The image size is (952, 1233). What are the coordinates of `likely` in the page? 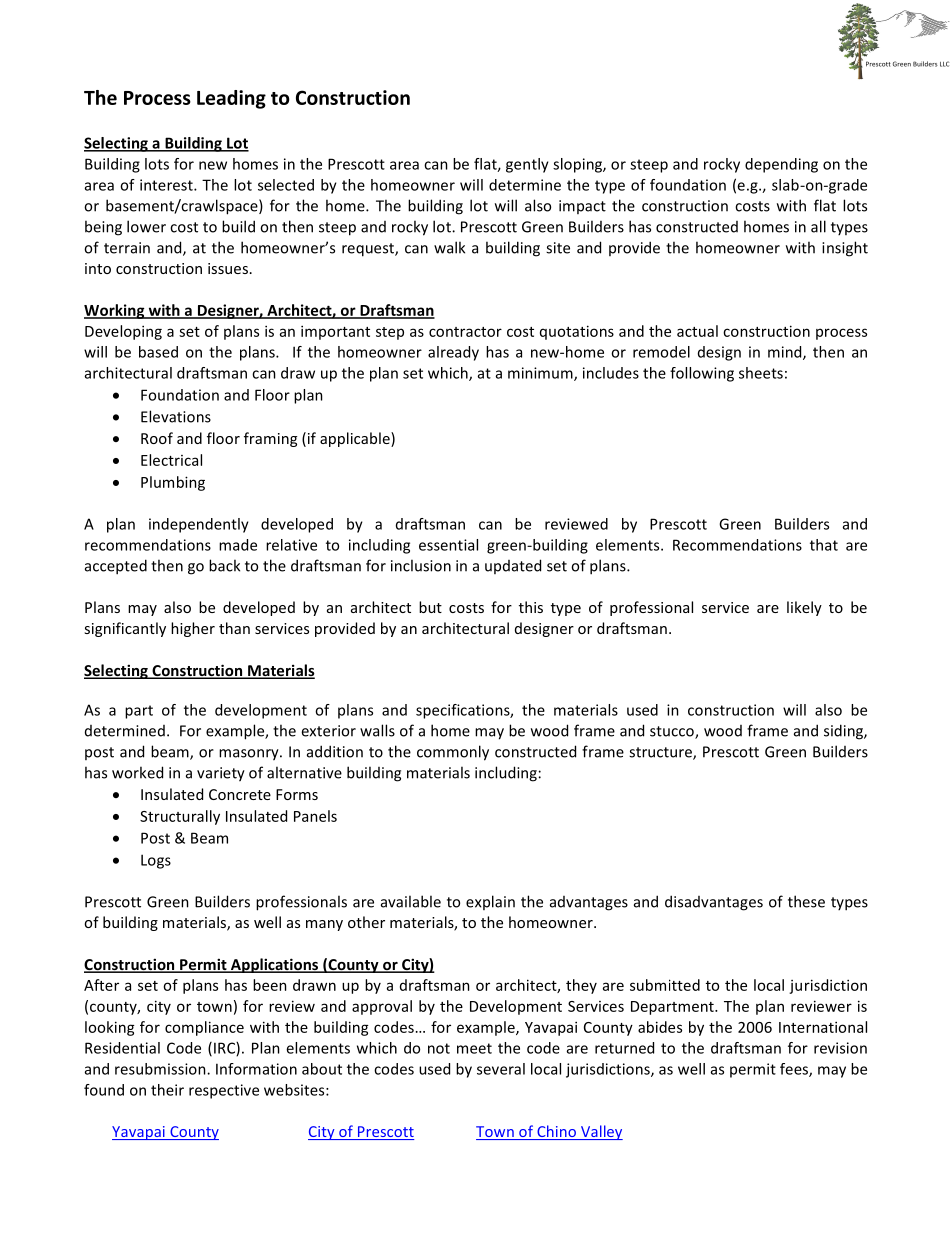 It's located at (804, 608).
